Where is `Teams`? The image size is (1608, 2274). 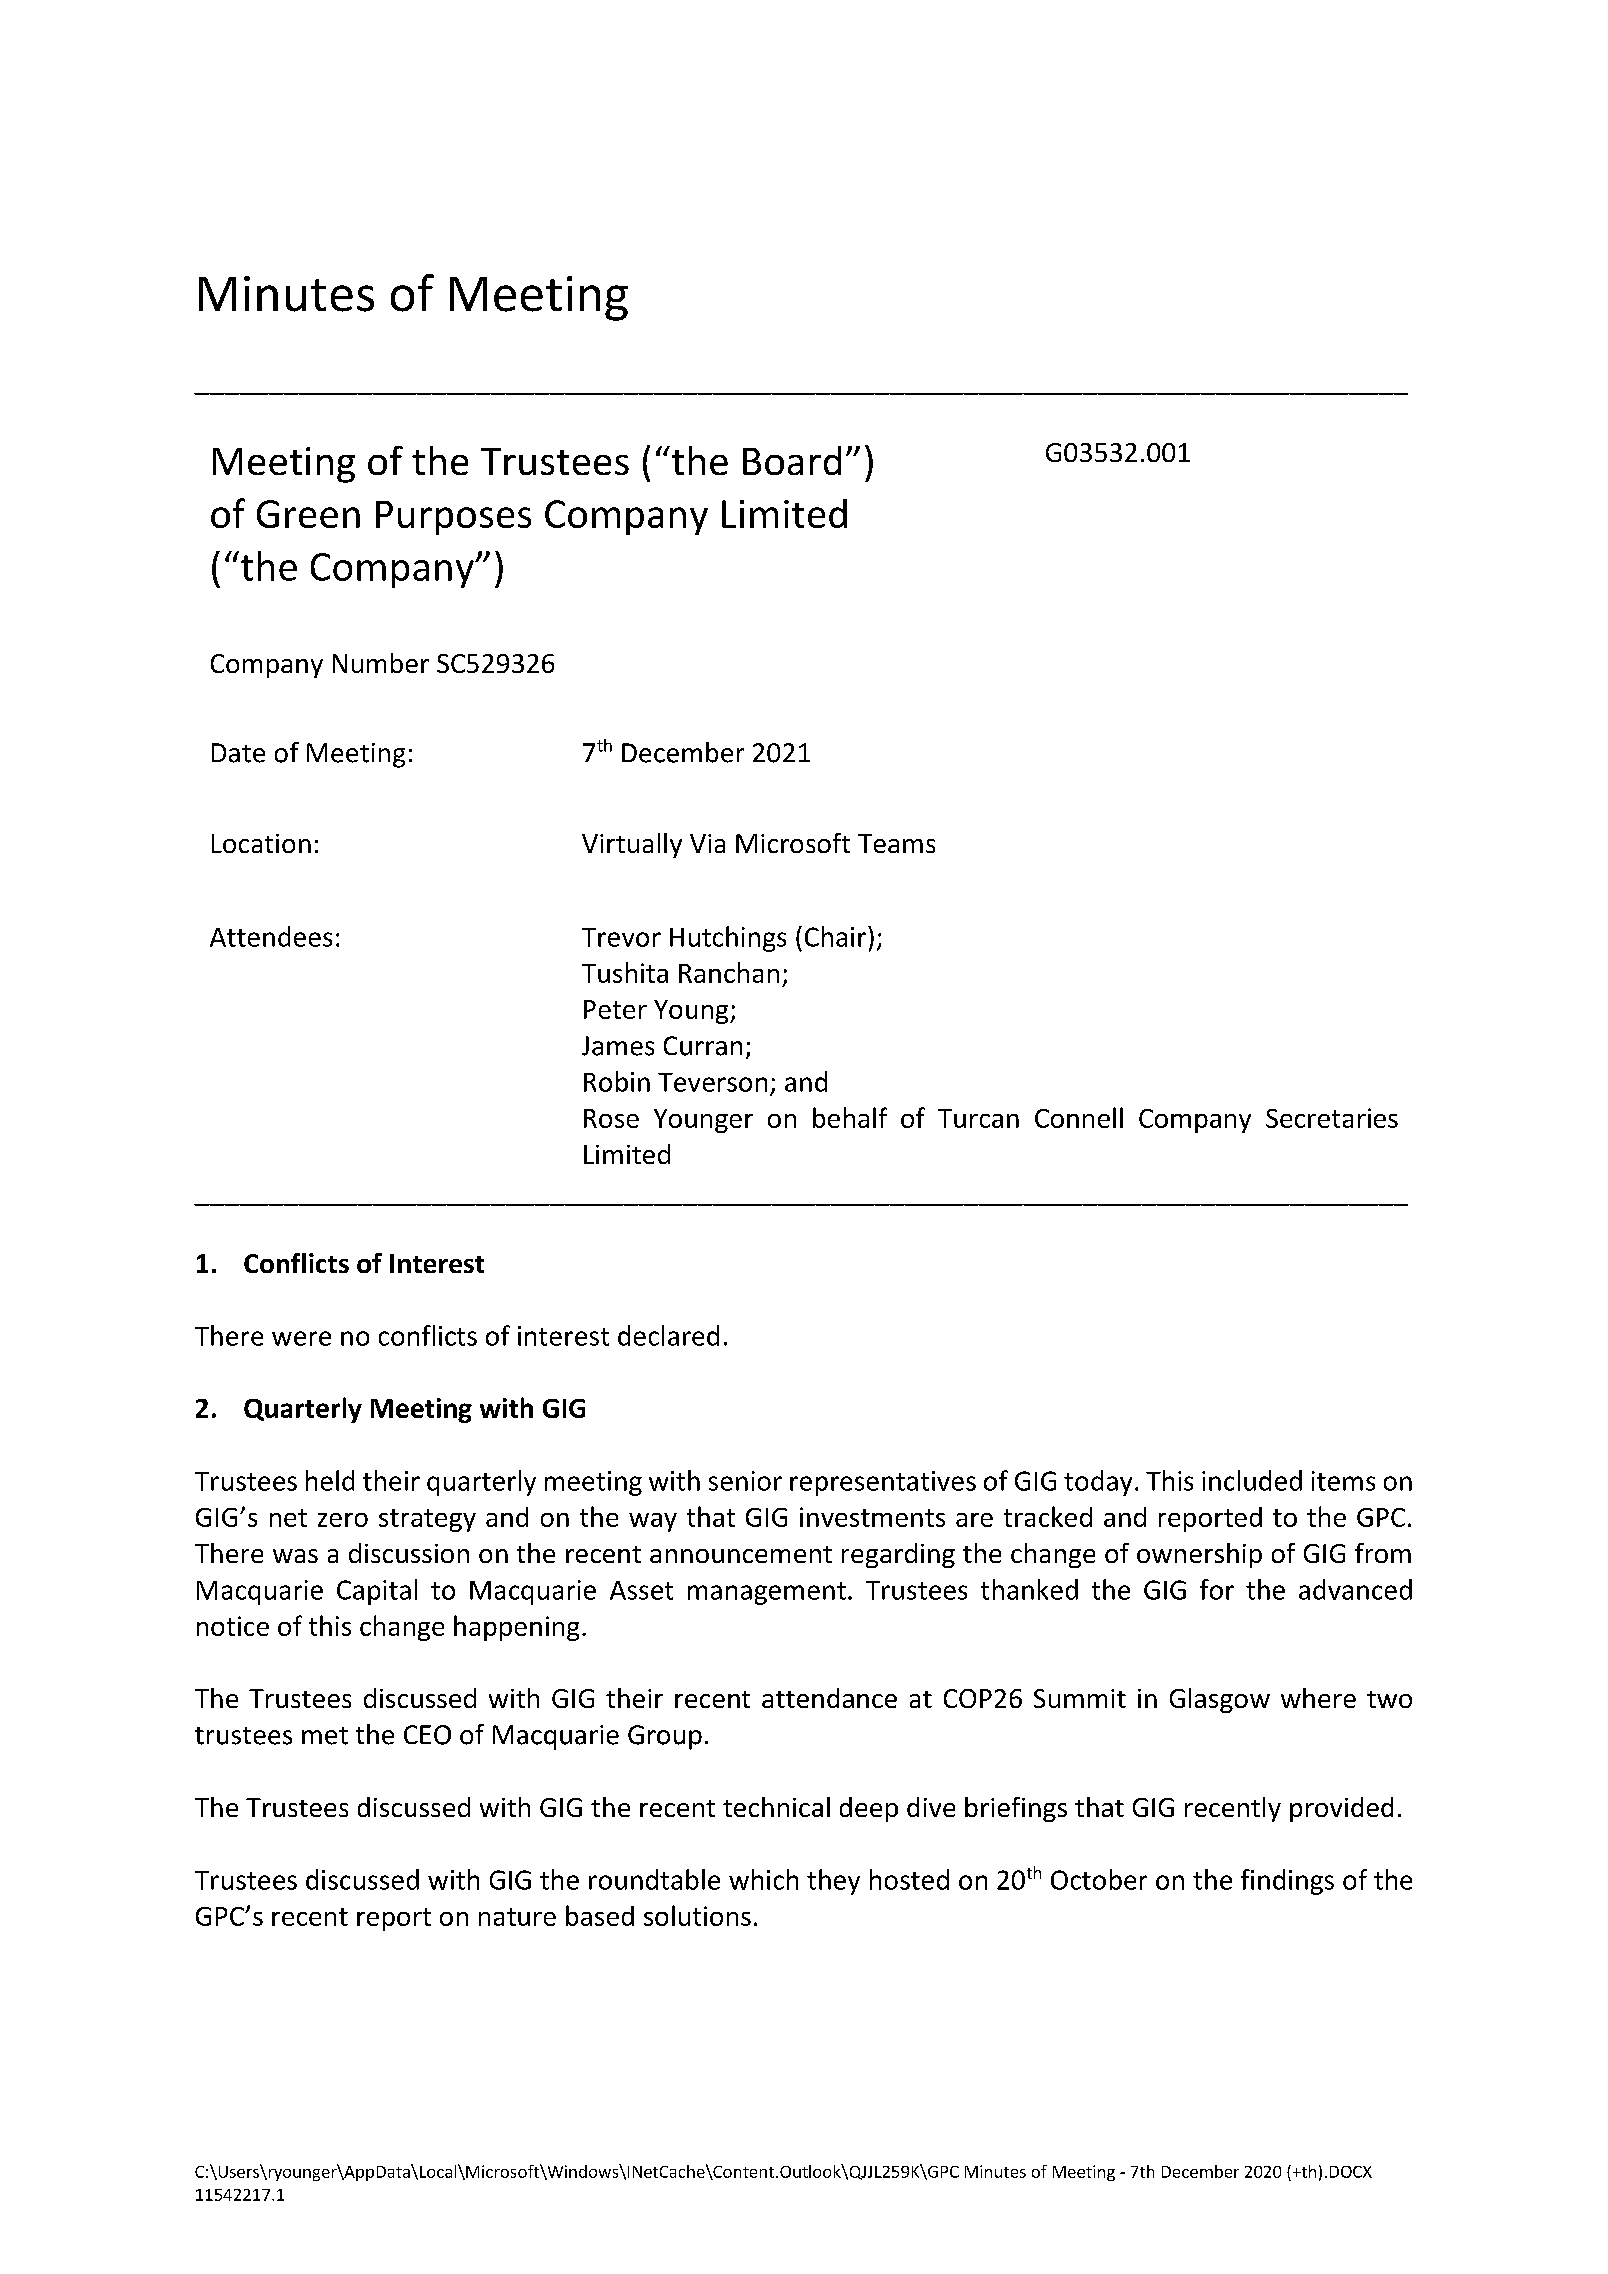
Teams is located at coordinates (896, 843).
